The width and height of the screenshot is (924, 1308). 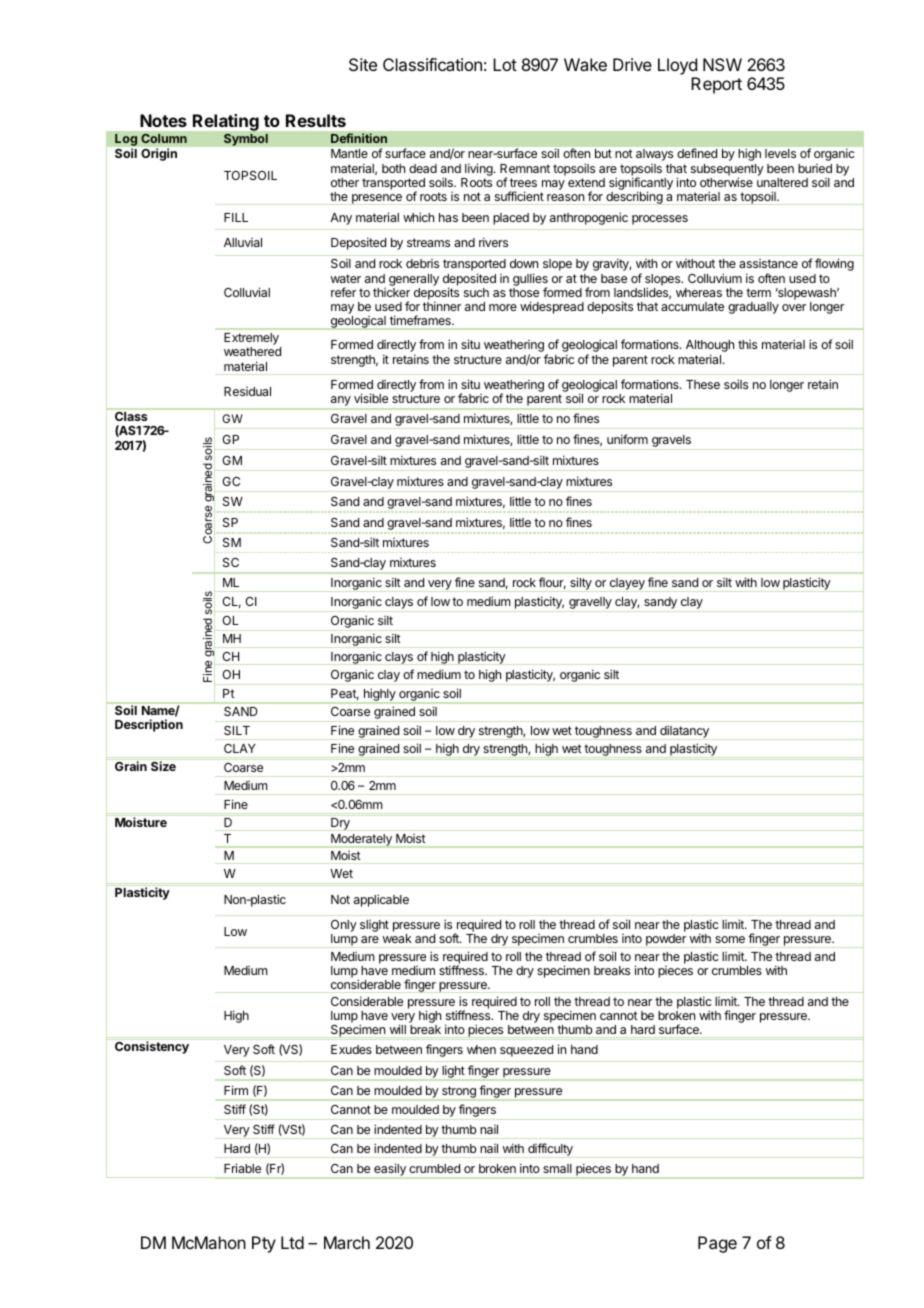 I want to click on visible, so click(x=371, y=398).
